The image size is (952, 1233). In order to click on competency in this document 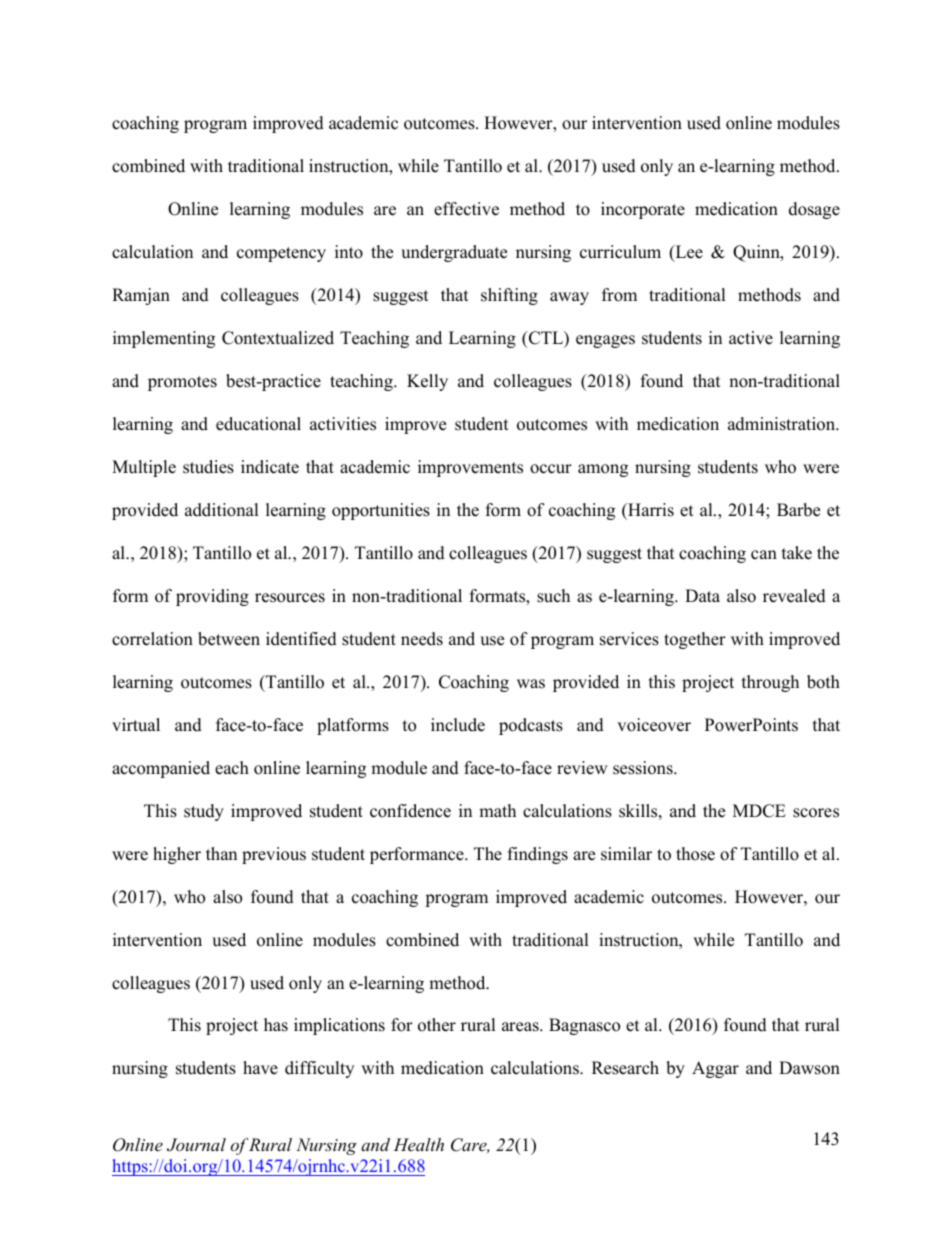, I will do `click(281, 254)`.
